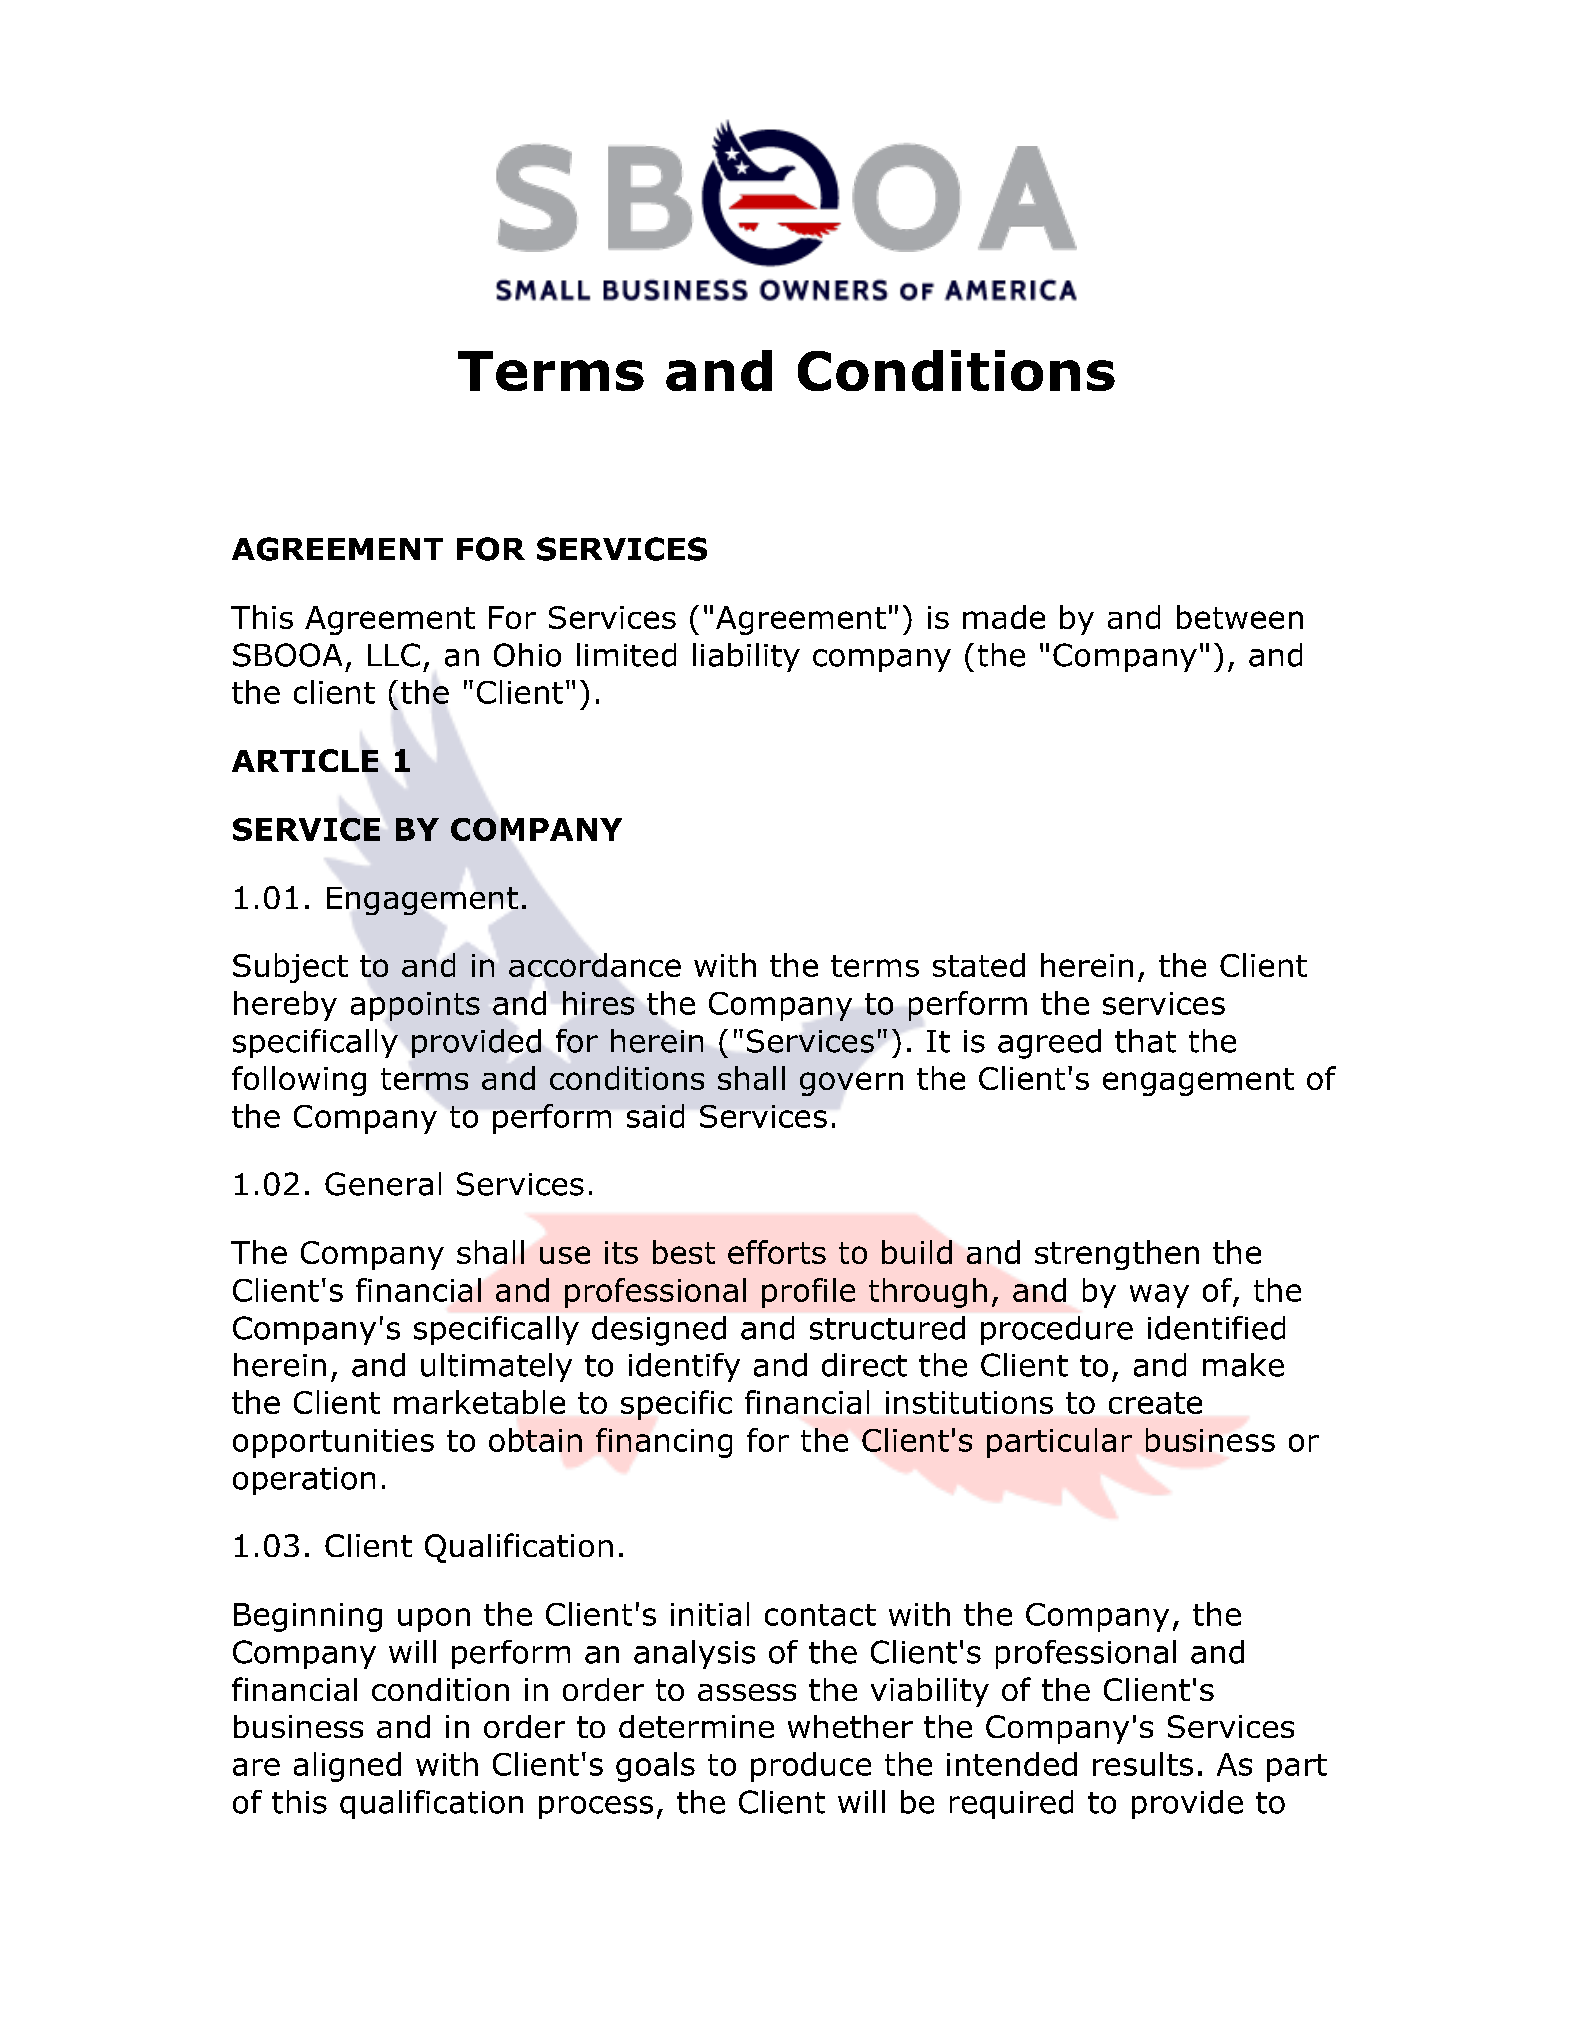 The image size is (1574, 2037). What do you see at coordinates (1155, 1403) in the page?
I see `create` at bounding box center [1155, 1403].
